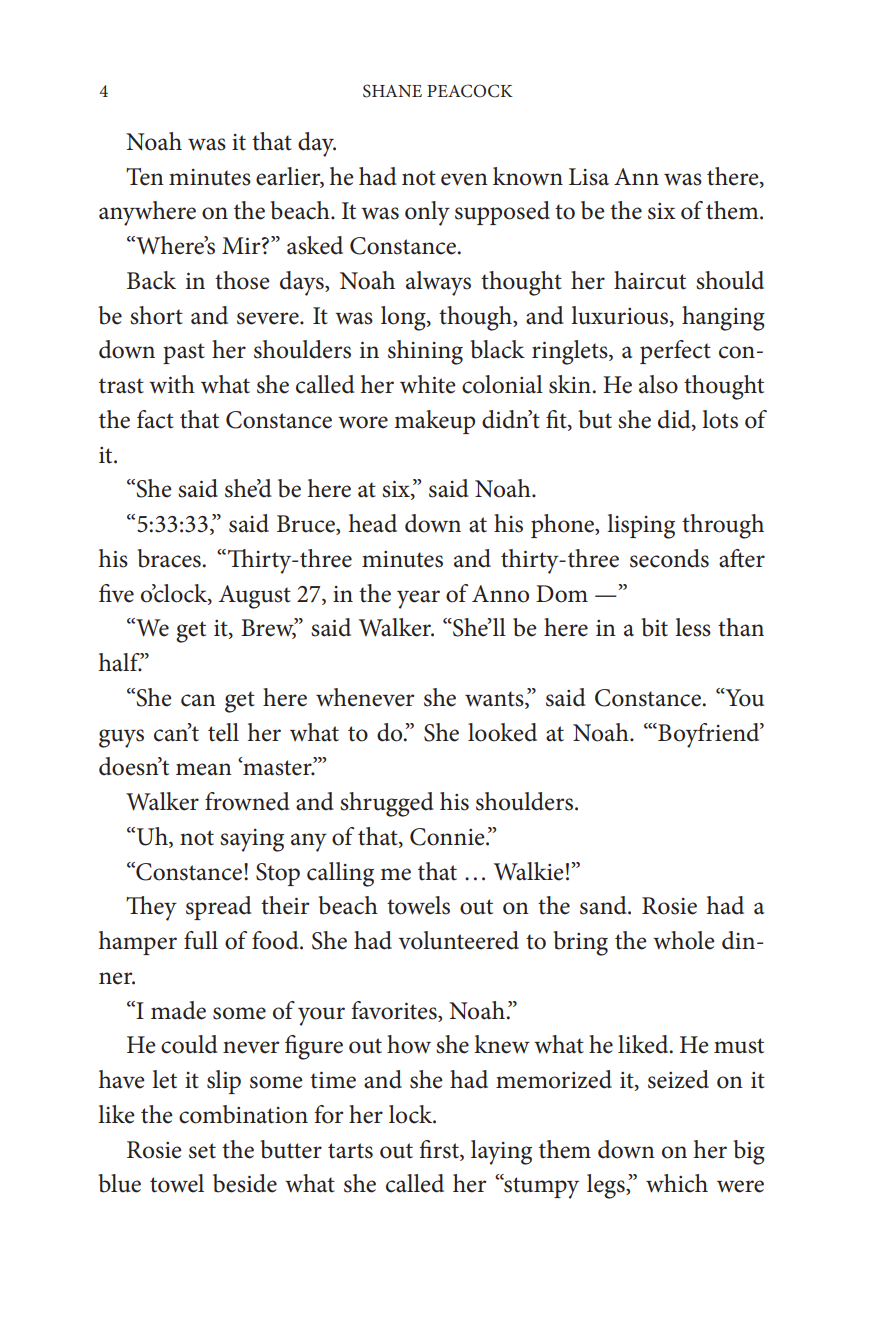 This document has height=1334, width=896. What do you see at coordinates (677, 1183) in the document?
I see `which` at bounding box center [677, 1183].
